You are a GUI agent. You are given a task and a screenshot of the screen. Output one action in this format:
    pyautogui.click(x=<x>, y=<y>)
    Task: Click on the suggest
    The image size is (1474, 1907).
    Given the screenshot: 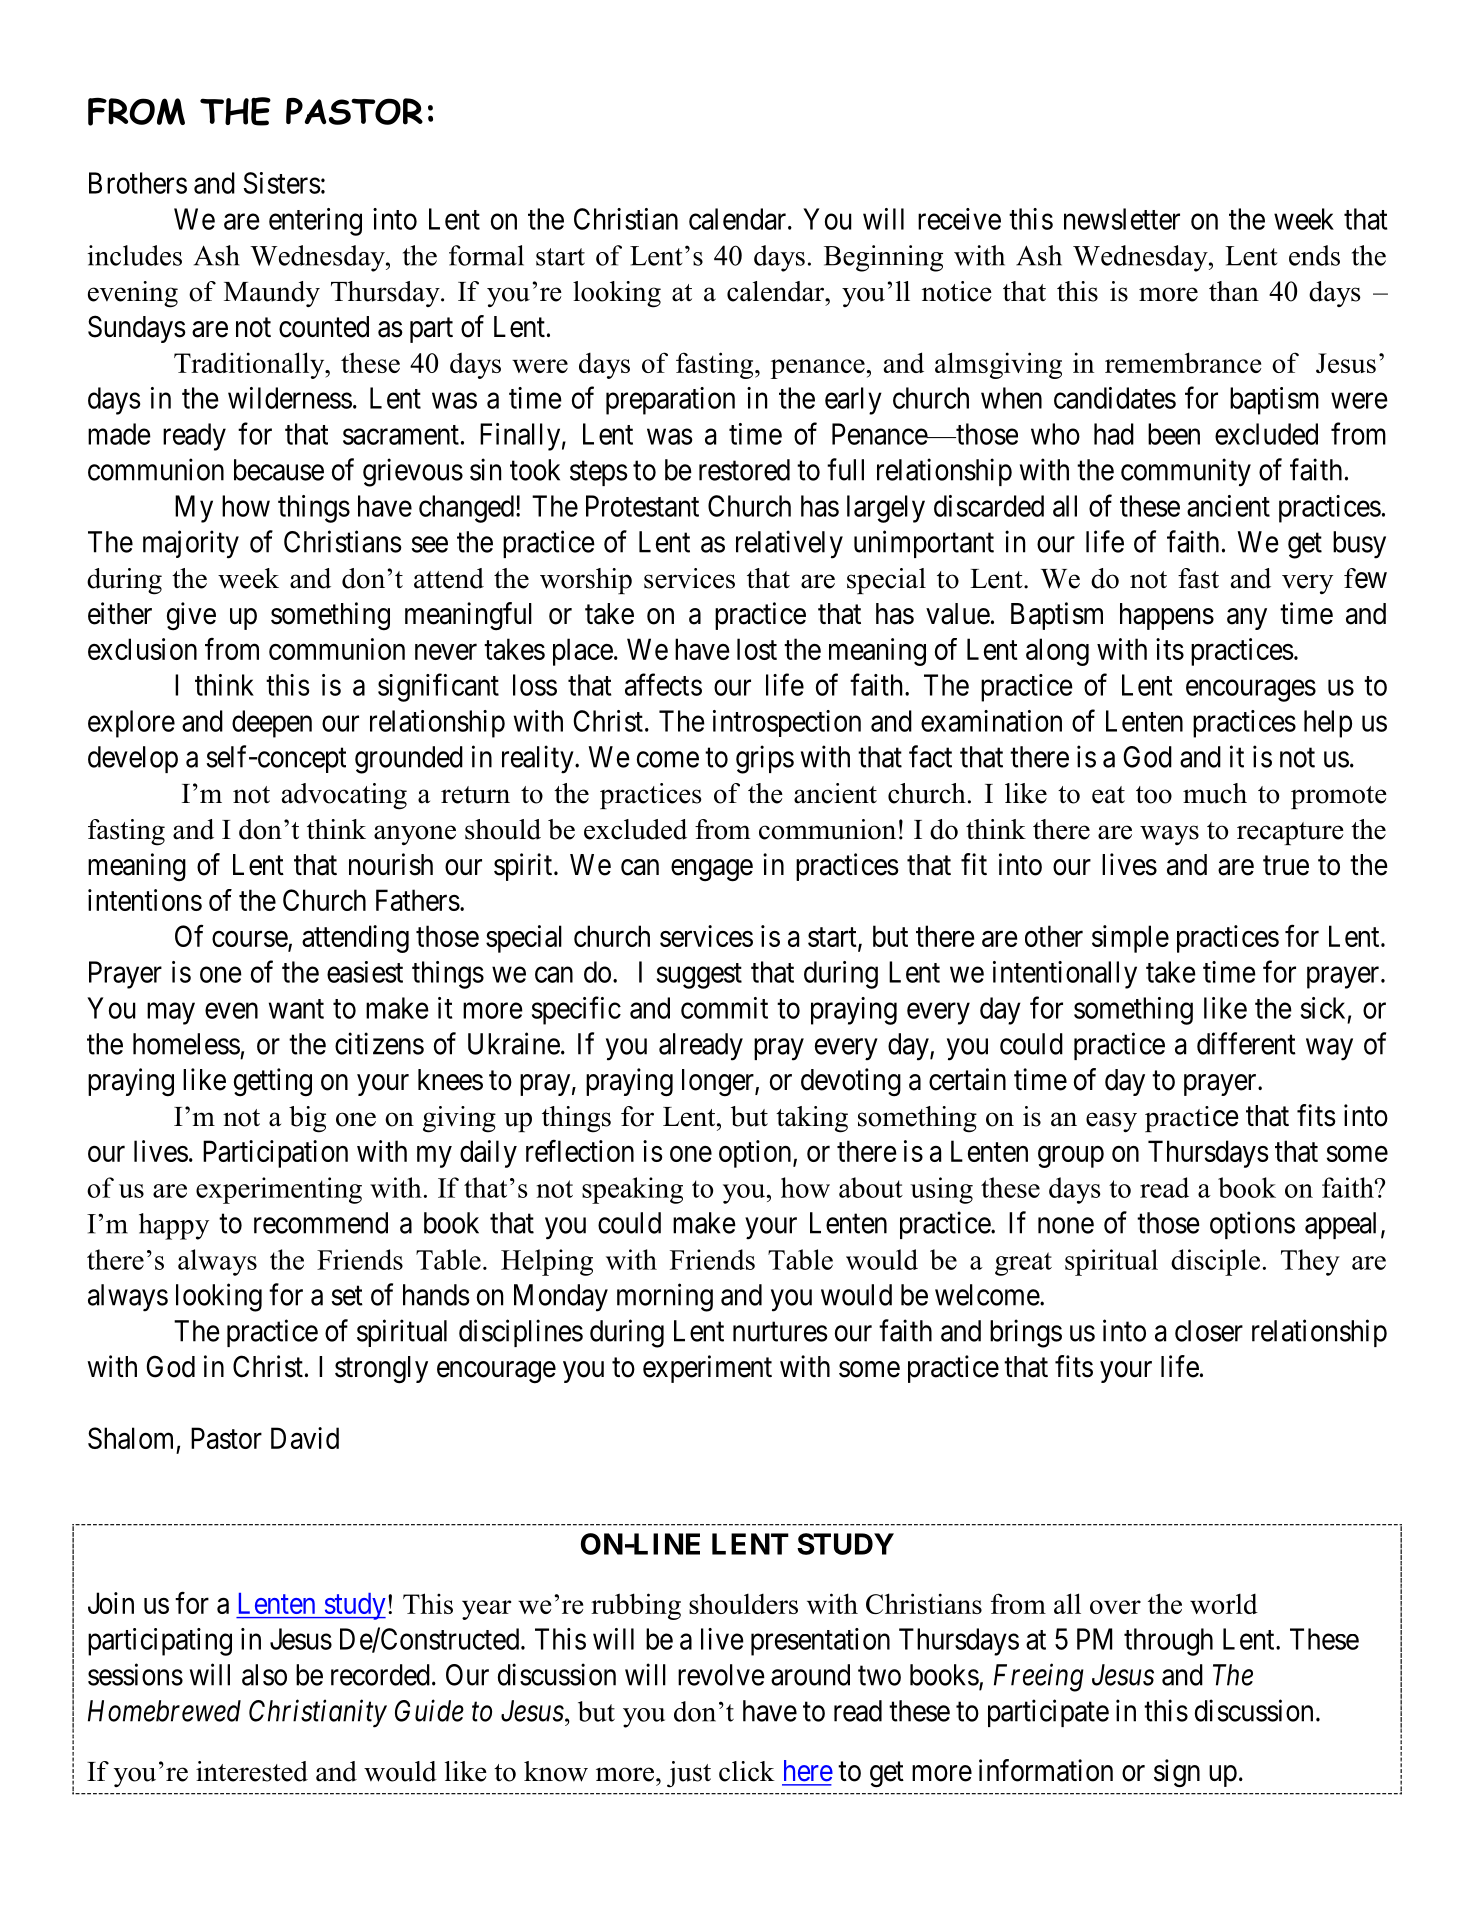 What is the action you would take?
    pyautogui.click(x=699, y=976)
